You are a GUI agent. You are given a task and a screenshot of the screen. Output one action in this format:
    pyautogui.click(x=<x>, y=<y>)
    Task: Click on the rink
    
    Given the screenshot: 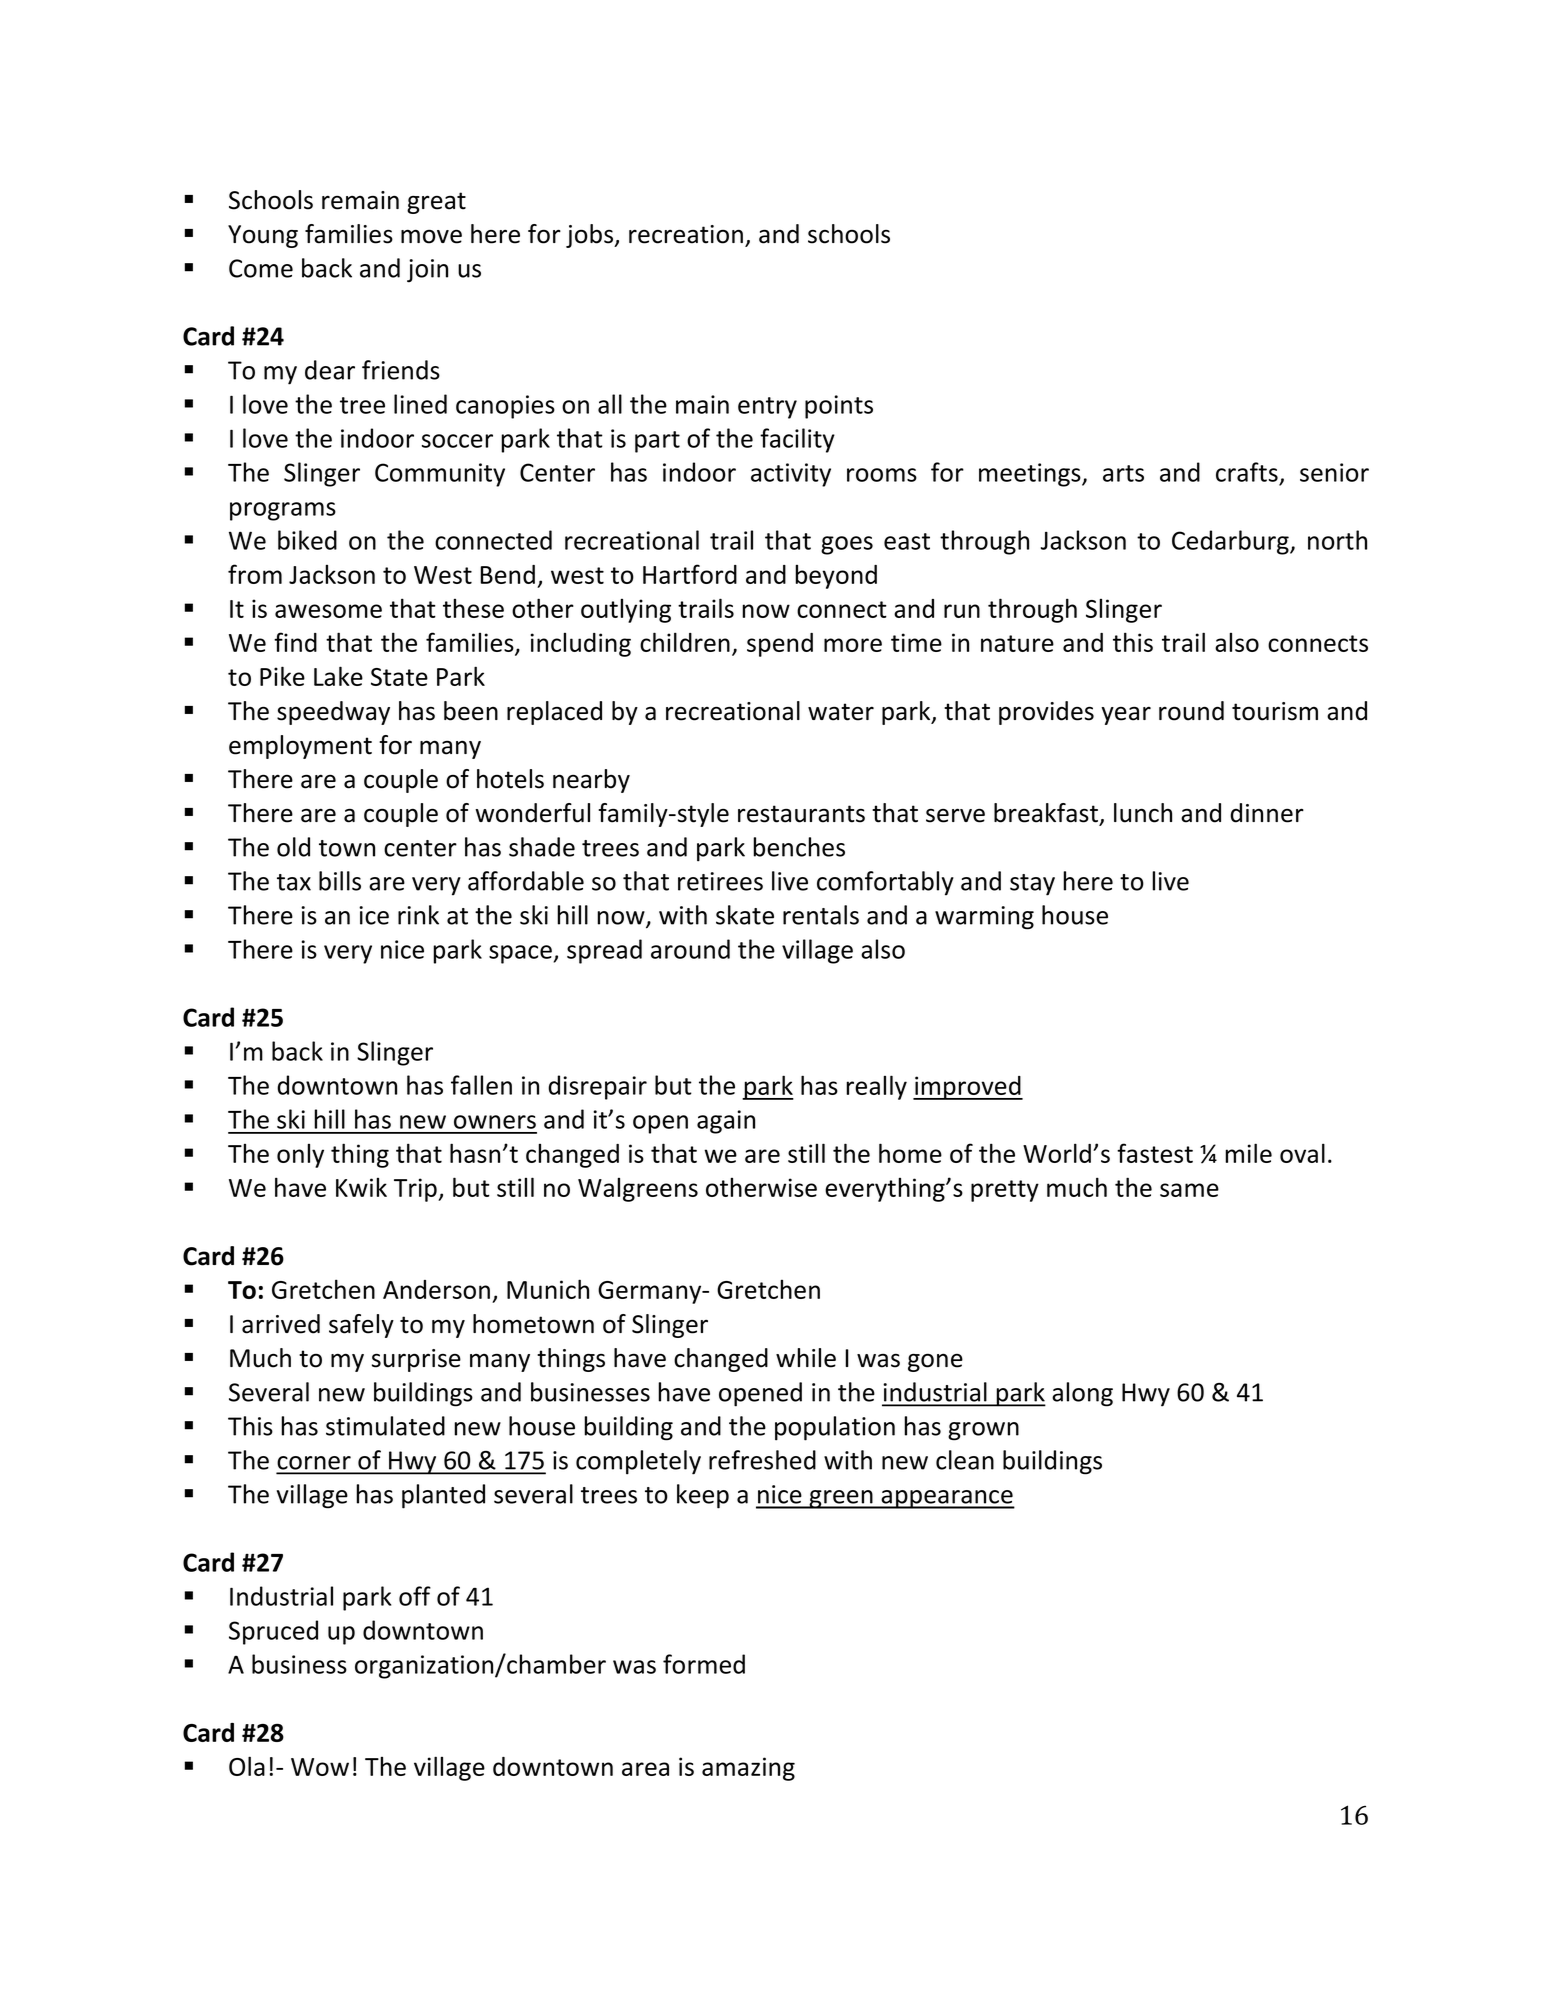 What is the action you would take?
    pyautogui.click(x=418, y=915)
